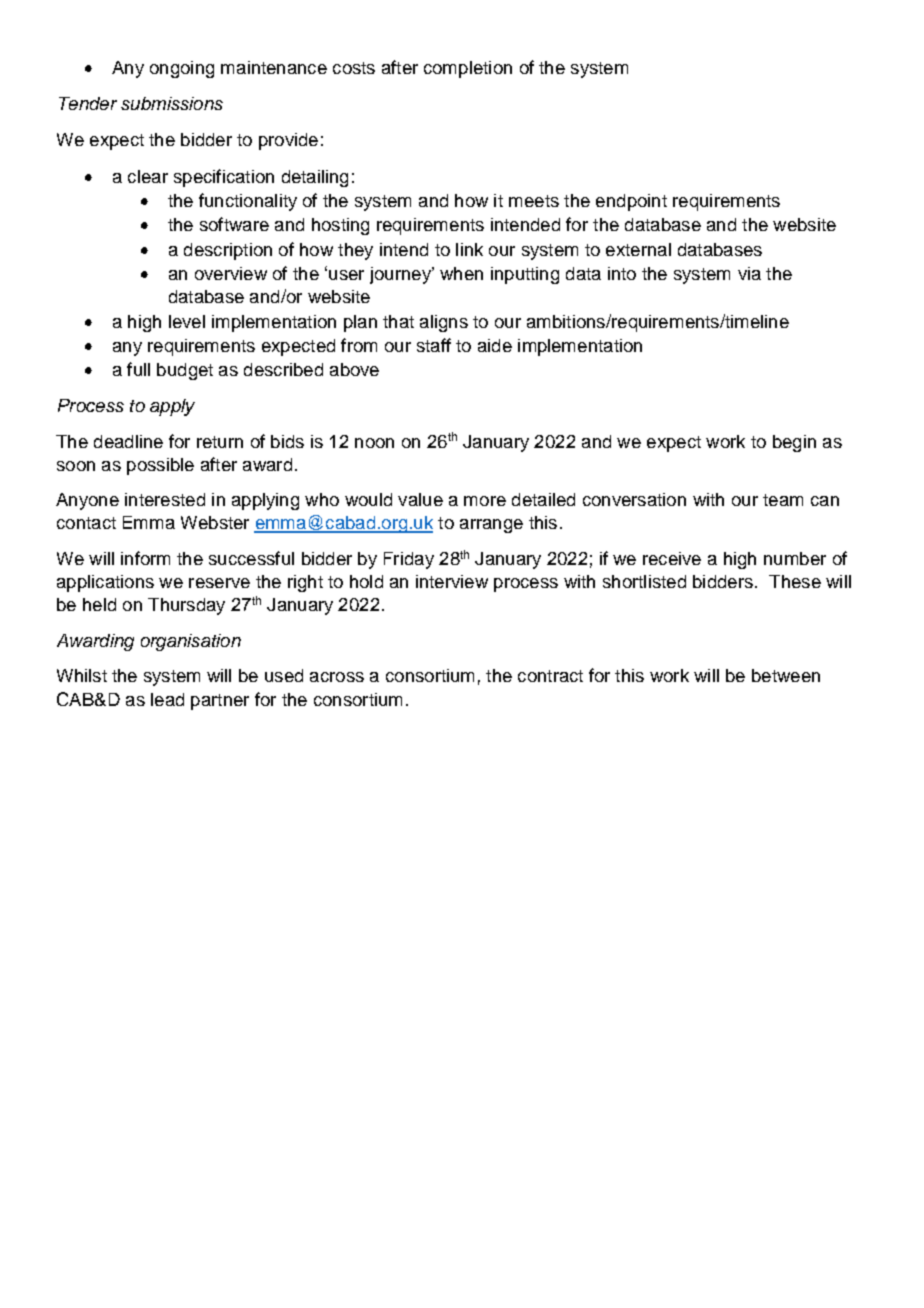 The width and height of the screenshot is (924, 1308). What do you see at coordinates (794, 443) in the screenshot?
I see `begin` at bounding box center [794, 443].
